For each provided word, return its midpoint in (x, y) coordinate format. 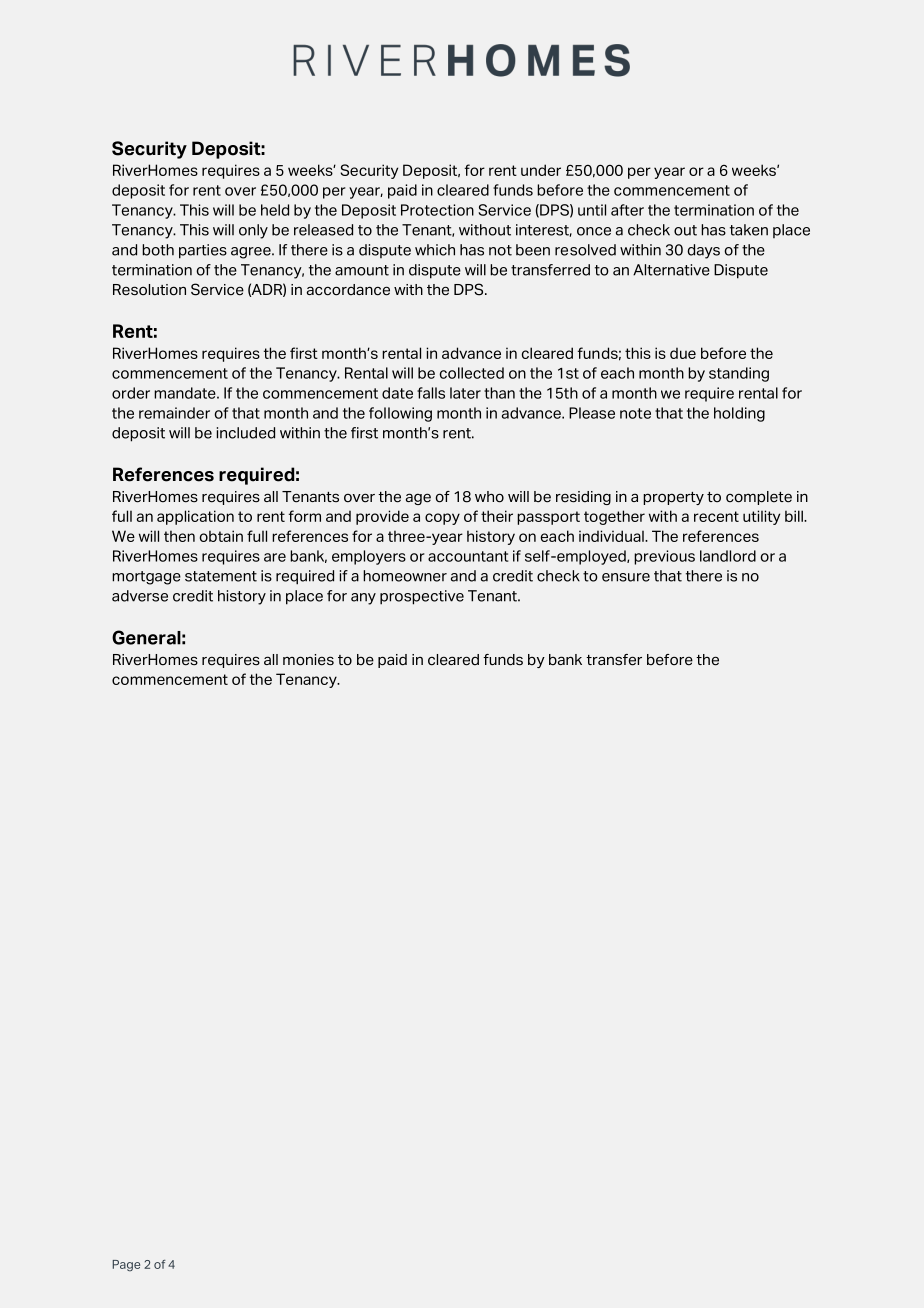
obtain (221, 536)
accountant (468, 556)
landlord (728, 556)
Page (126, 1265)
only (253, 231)
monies (308, 660)
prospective (422, 597)
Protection (437, 210)
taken (749, 230)
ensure (626, 577)
